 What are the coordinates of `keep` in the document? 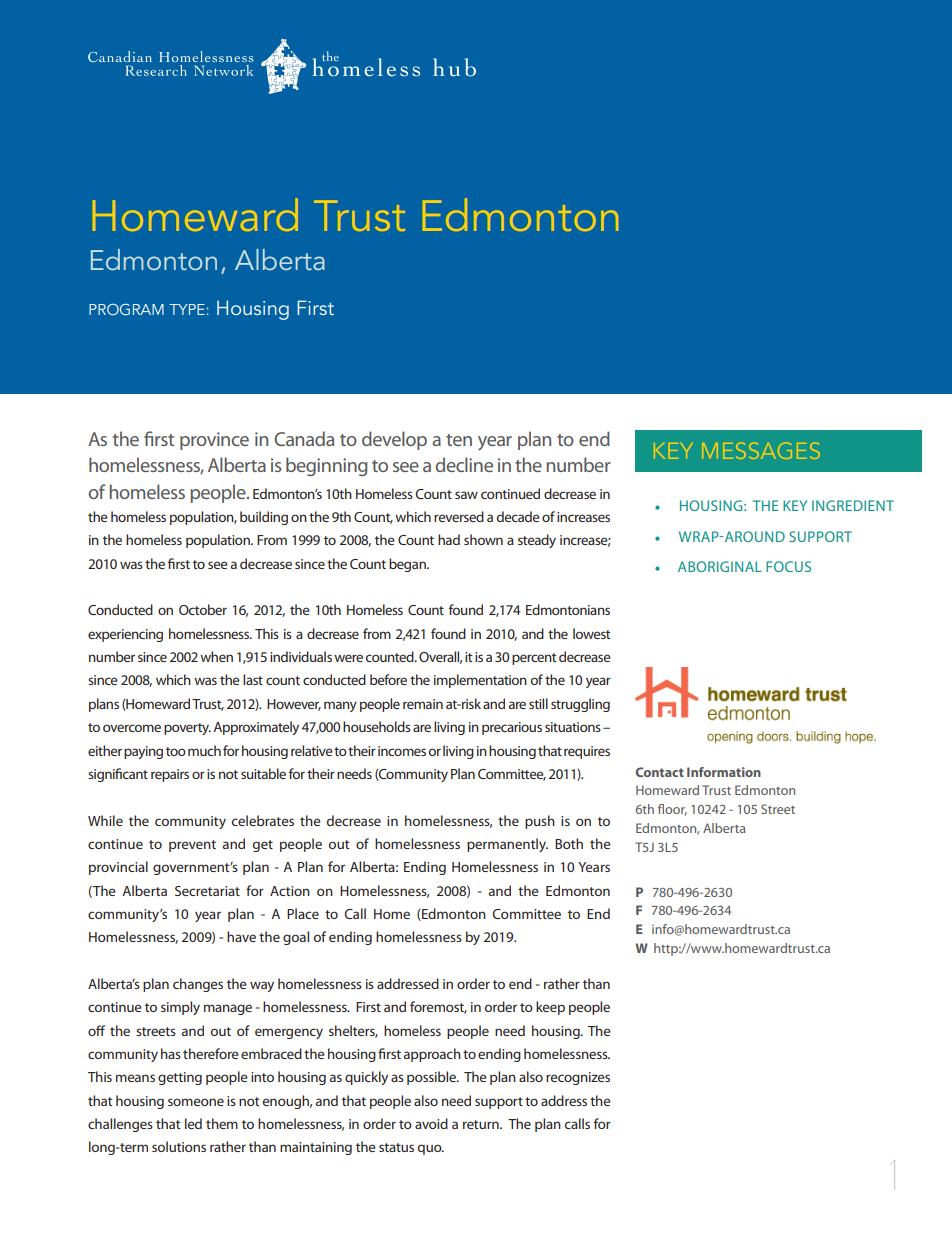 It's located at (550, 1008).
